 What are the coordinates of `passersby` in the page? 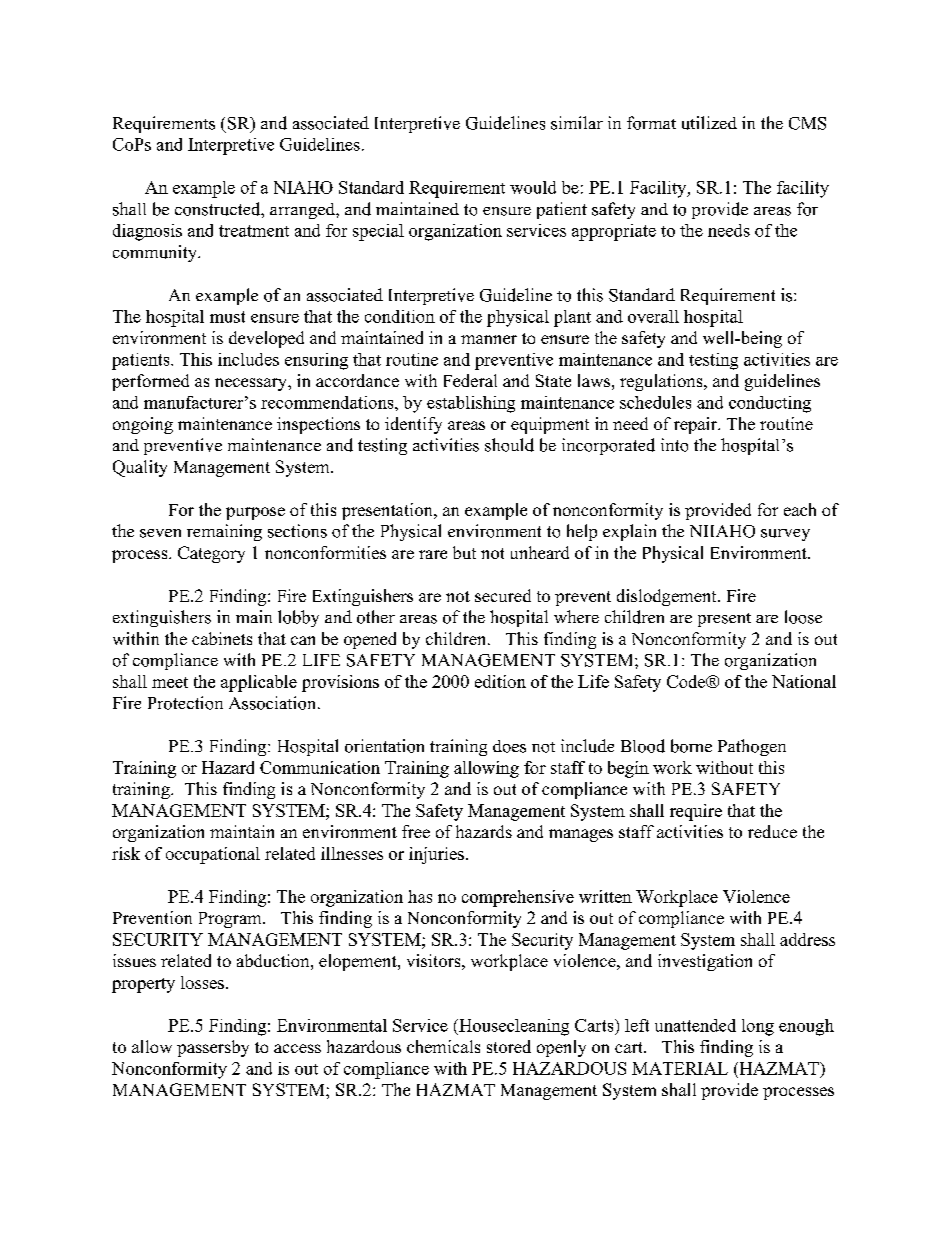 It's located at (213, 1048).
